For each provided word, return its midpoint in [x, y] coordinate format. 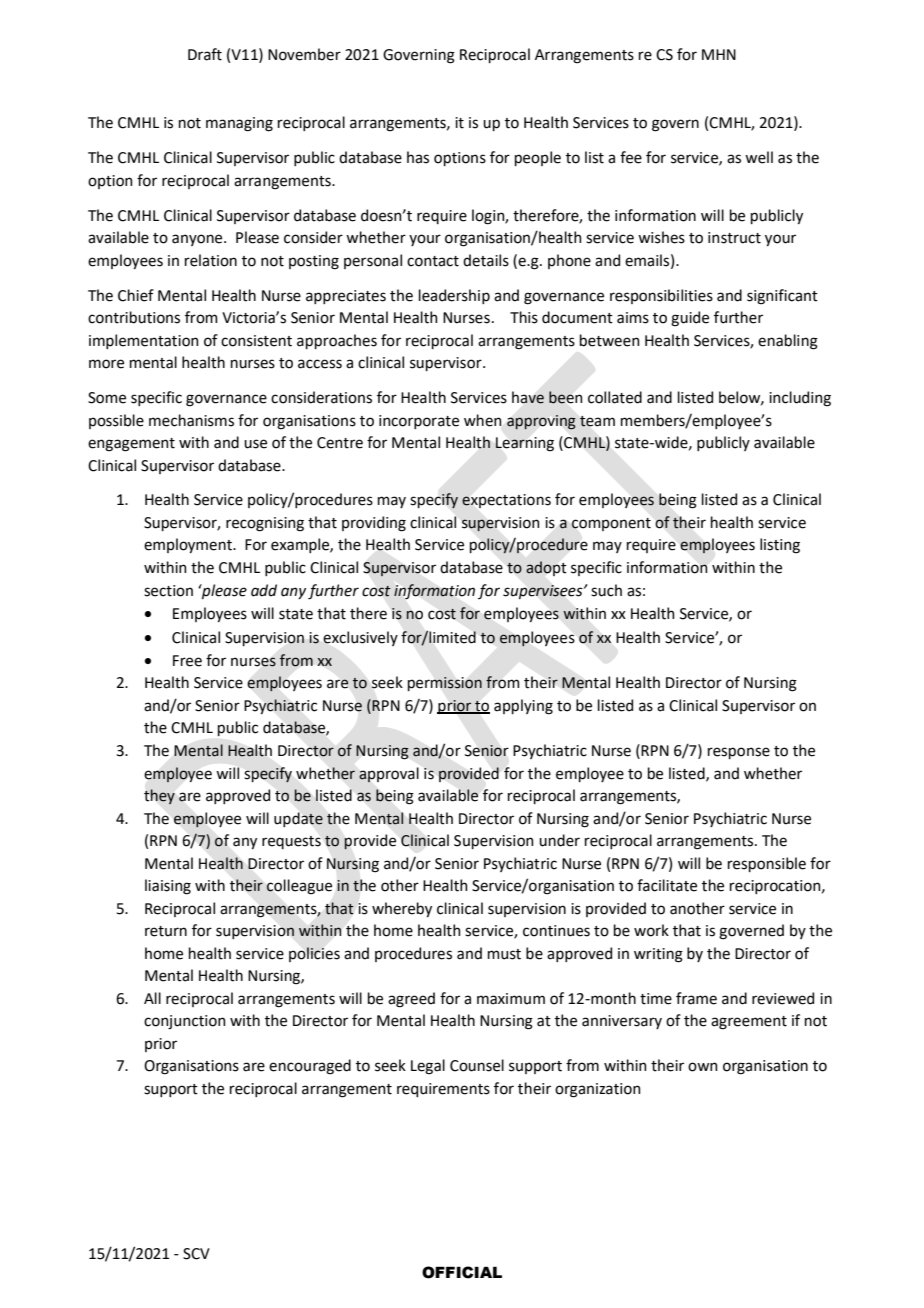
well [759, 157]
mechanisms [191, 420]
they [159, 796]
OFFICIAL [462, 1272]
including [800, 399]
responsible [767, 864]
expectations [506, 501]
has [418, 157]
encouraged [310, 1067]
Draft [205, 54]
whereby [402, 909]
